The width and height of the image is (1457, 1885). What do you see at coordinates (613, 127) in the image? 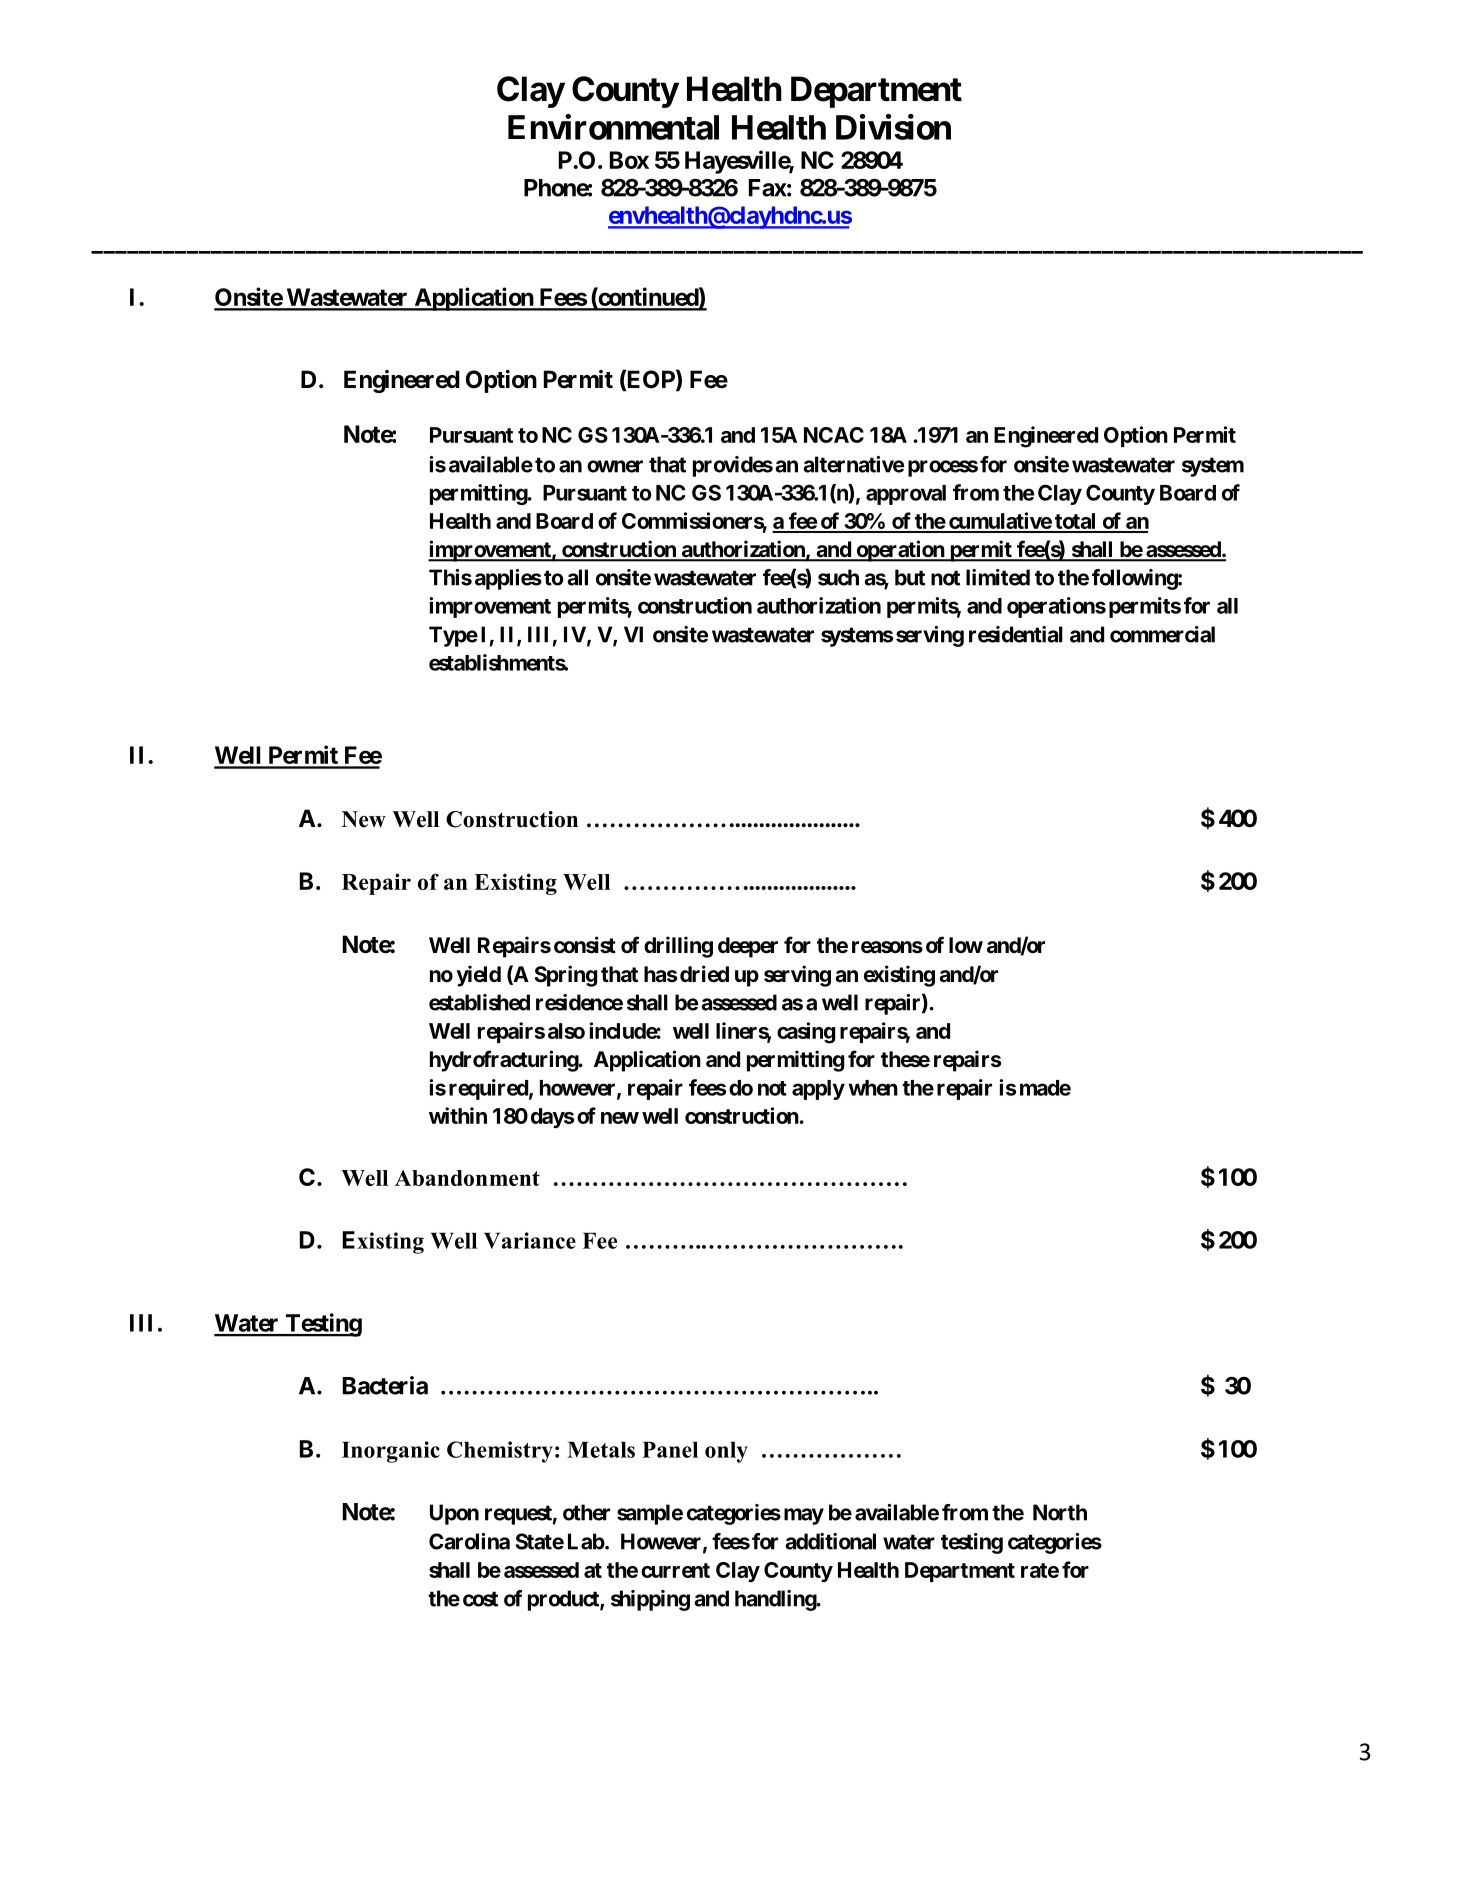
I see `Environmental` at bounding box center [613, 127].
